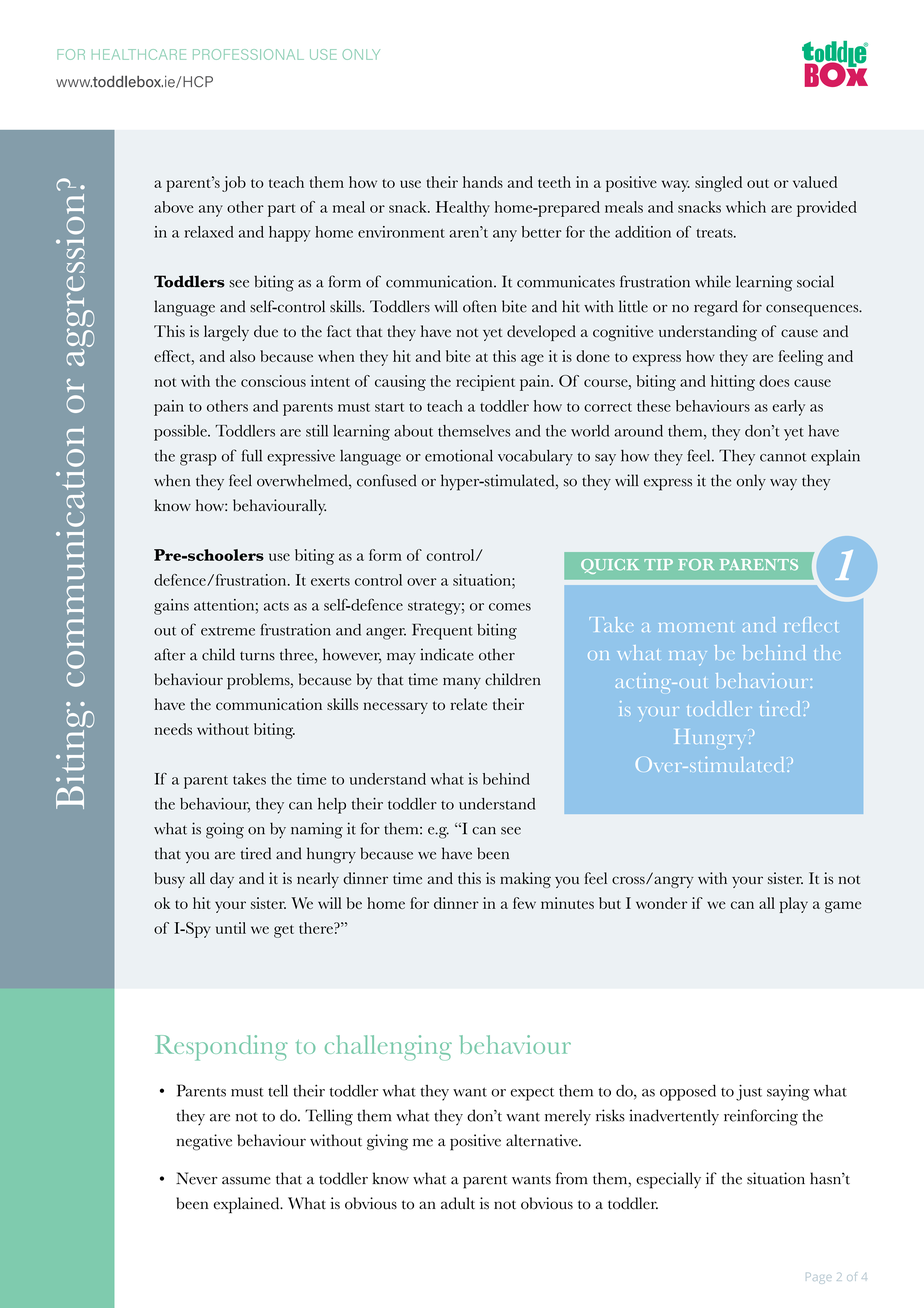  I want to click on PROFESSIONAL, so click(248, 54).
